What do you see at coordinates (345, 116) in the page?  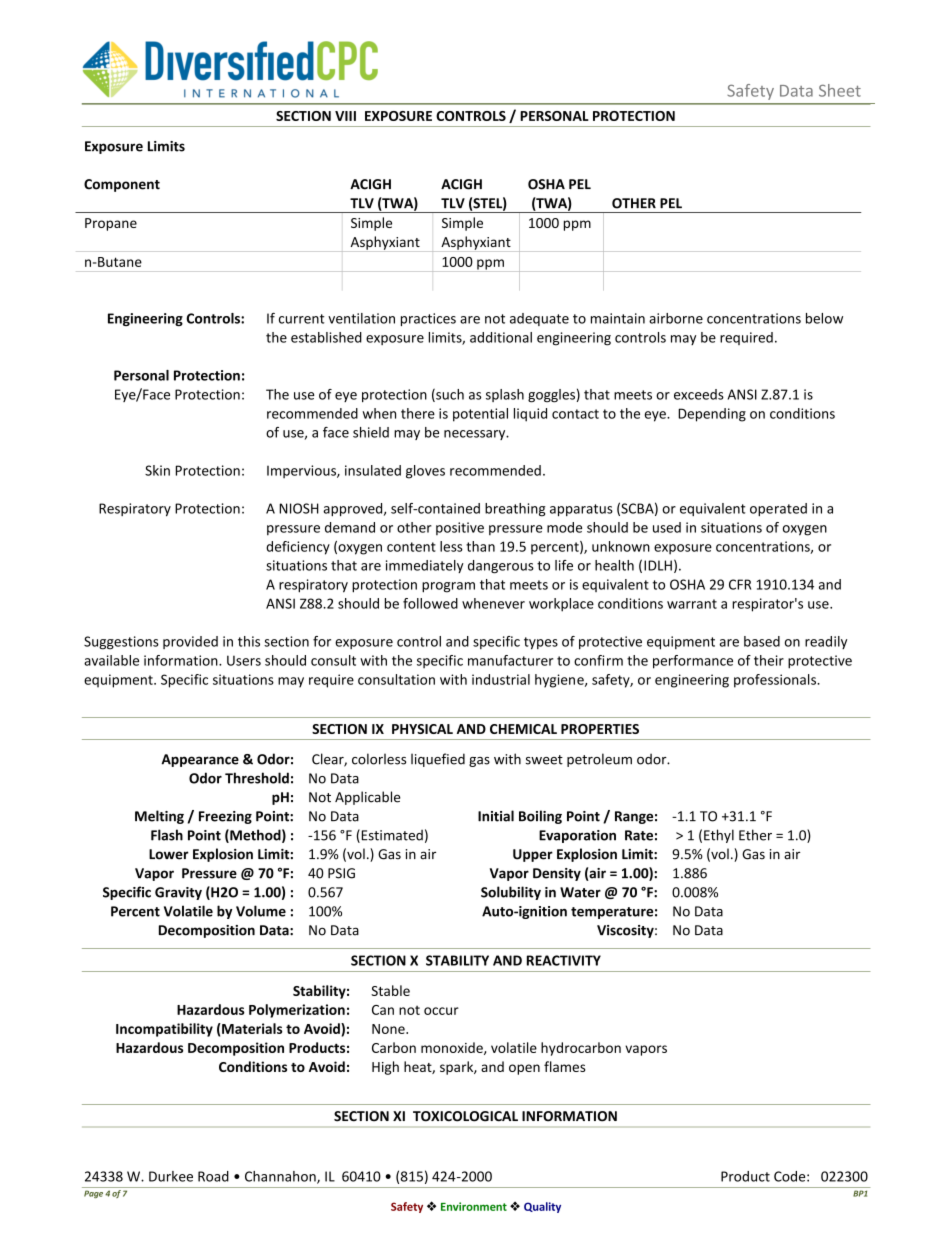 I see `VIII` at bounding box center [345, 116].
